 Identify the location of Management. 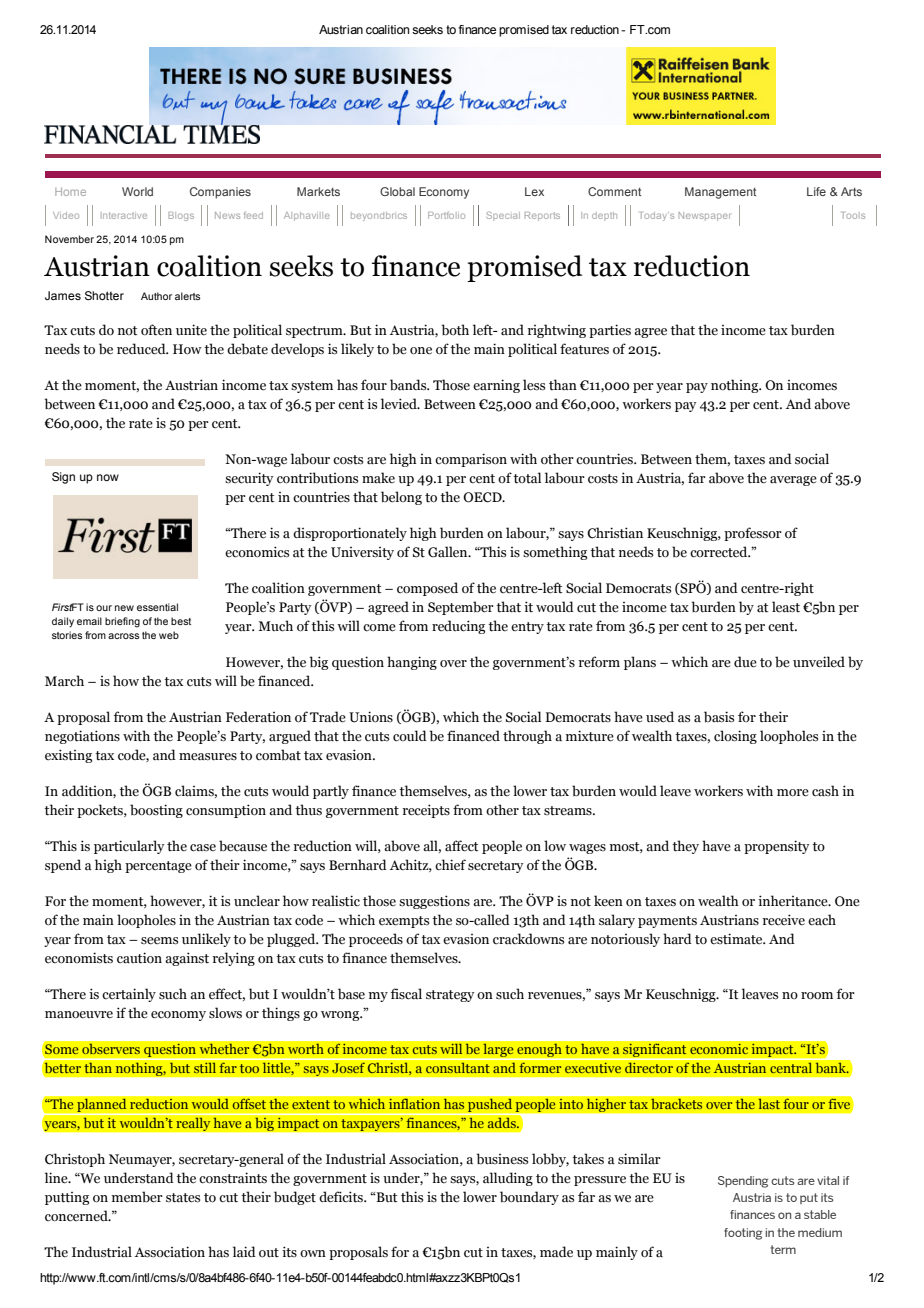
(720, 193).
